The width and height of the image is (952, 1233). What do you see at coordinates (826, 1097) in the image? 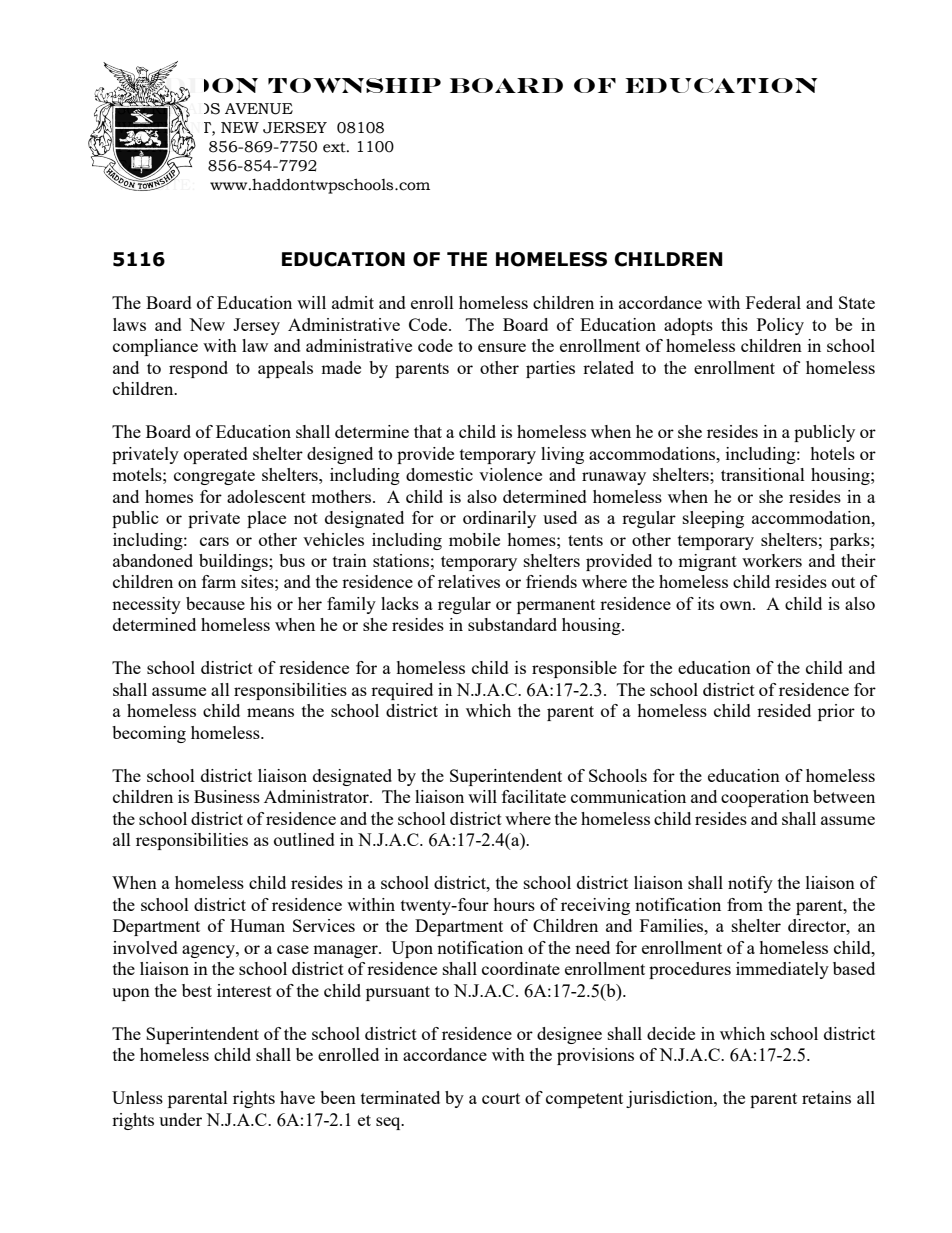
I see `retains` at bounding box center [826, 1097].
